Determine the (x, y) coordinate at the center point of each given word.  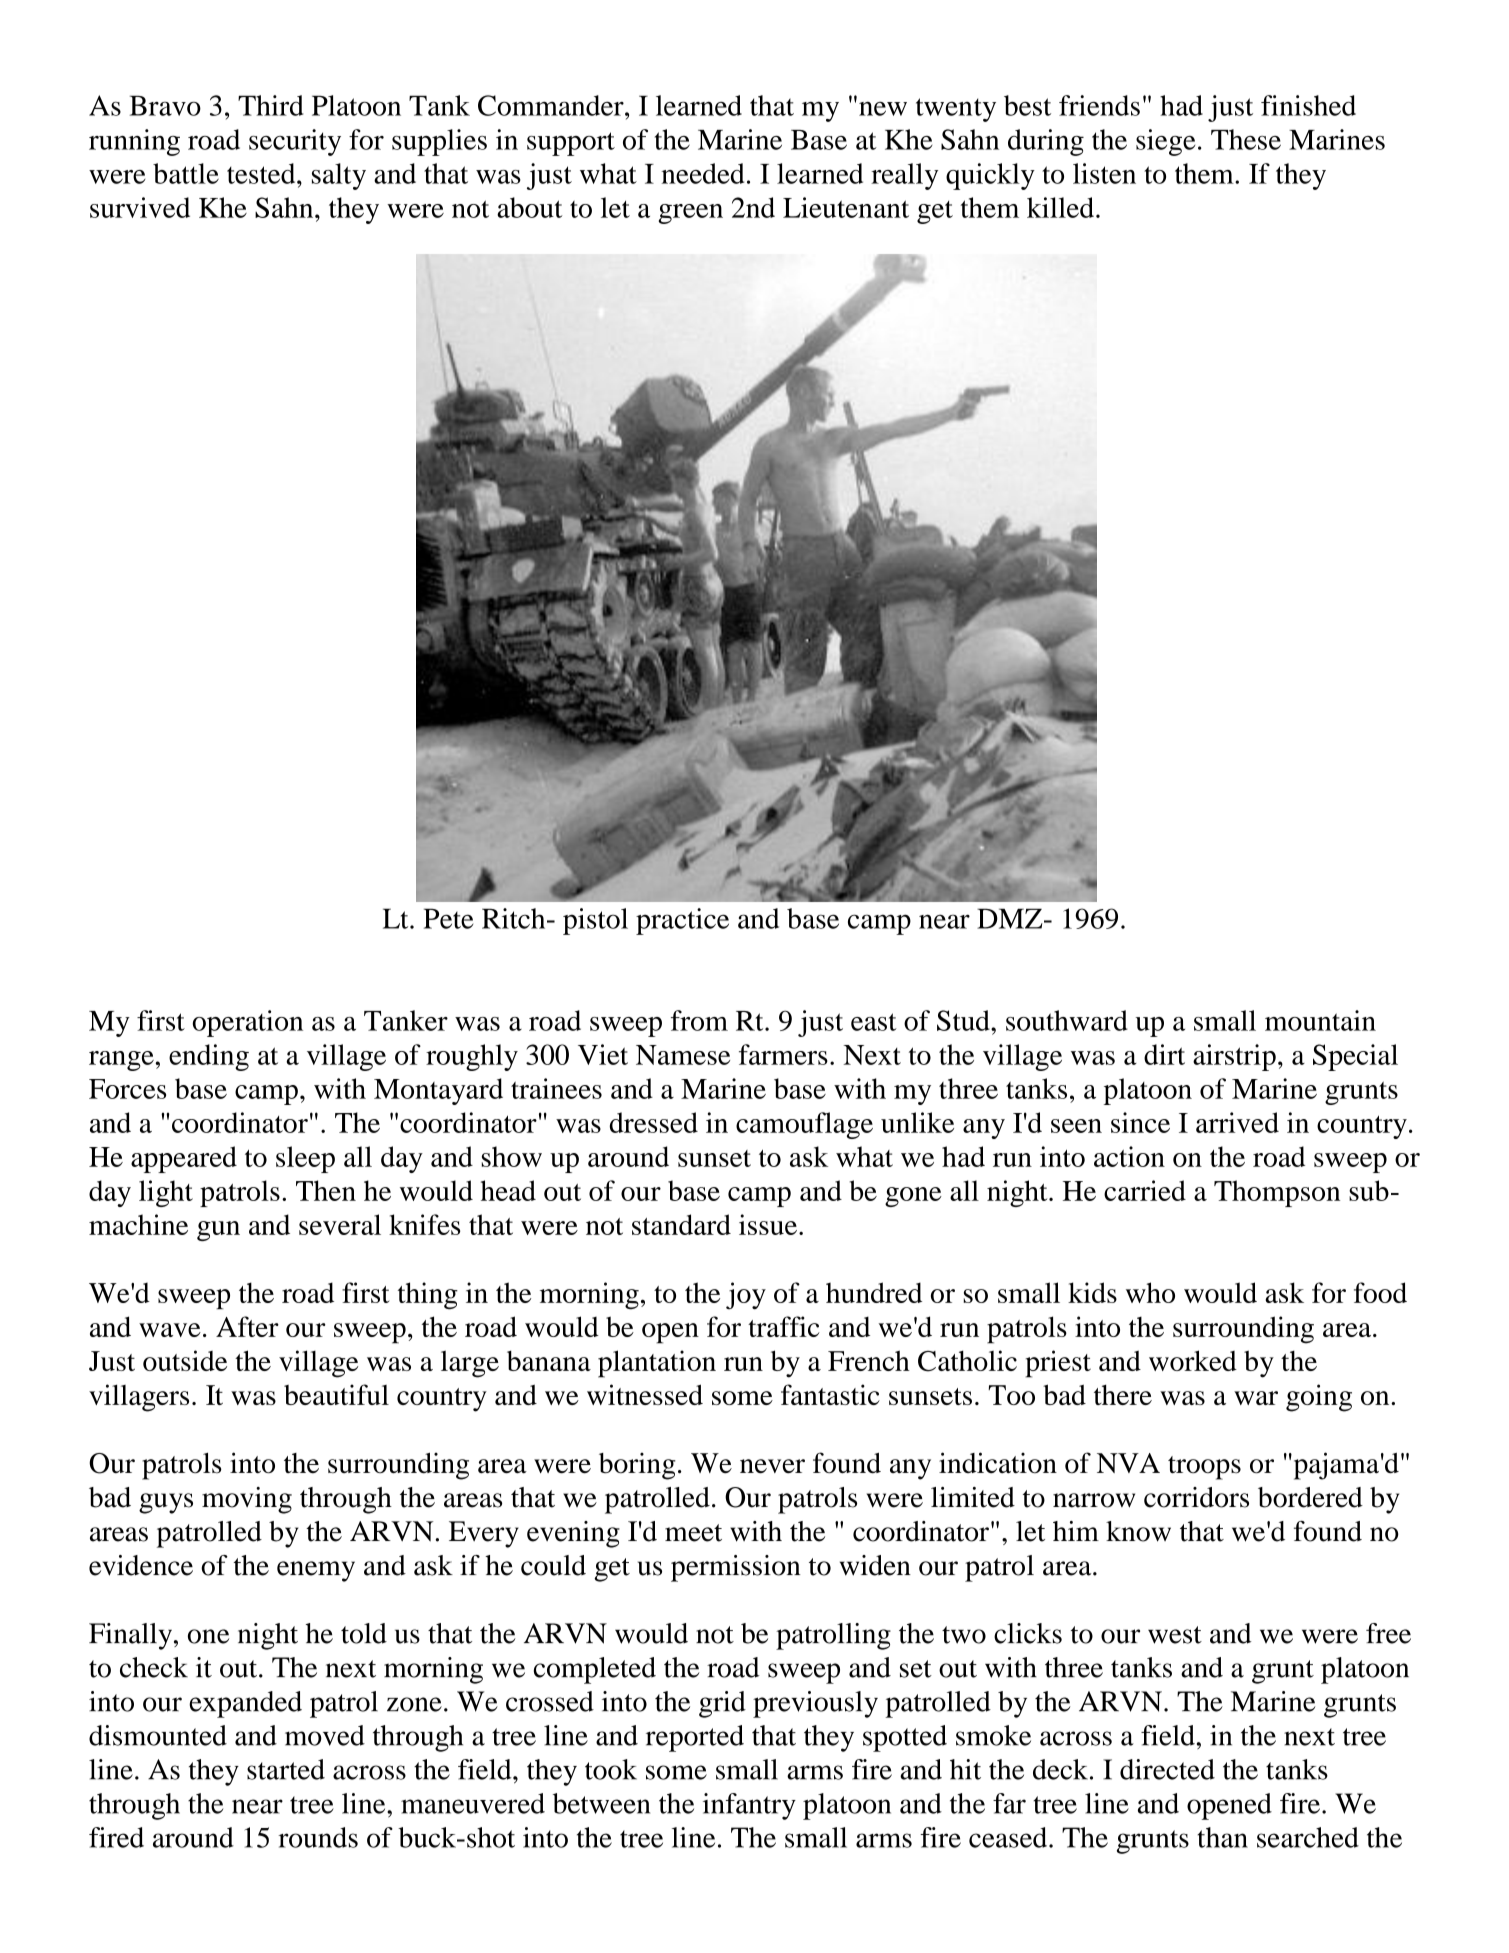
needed (702, 173)
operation (247, 1023)
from (699, 1020)
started (286, 1769)
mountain (1320, 1020)
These (1246, 139)
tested (262, 173)
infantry (749, 1806)
